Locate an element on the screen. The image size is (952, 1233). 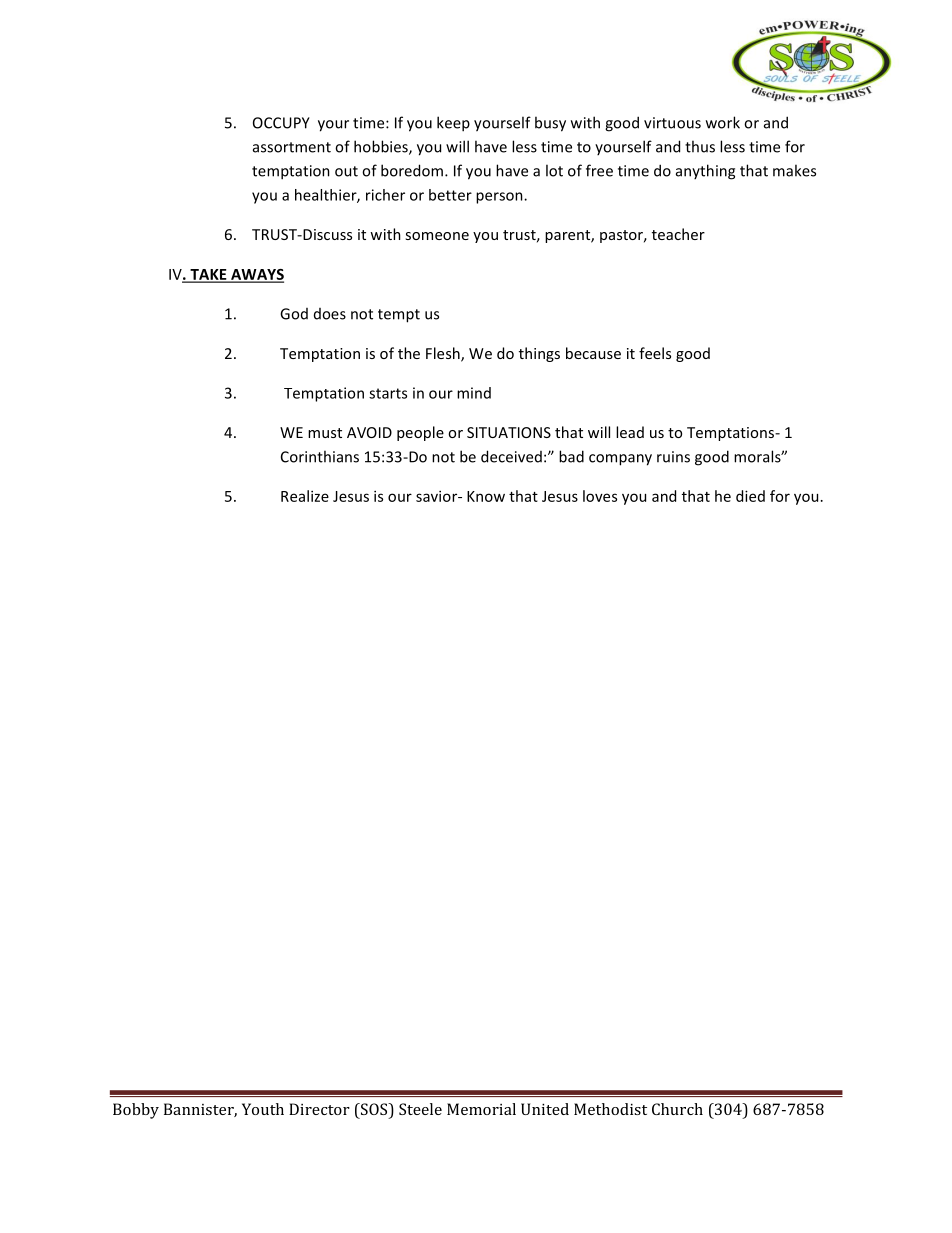
Youth is located at coordinates (263, 1109).
